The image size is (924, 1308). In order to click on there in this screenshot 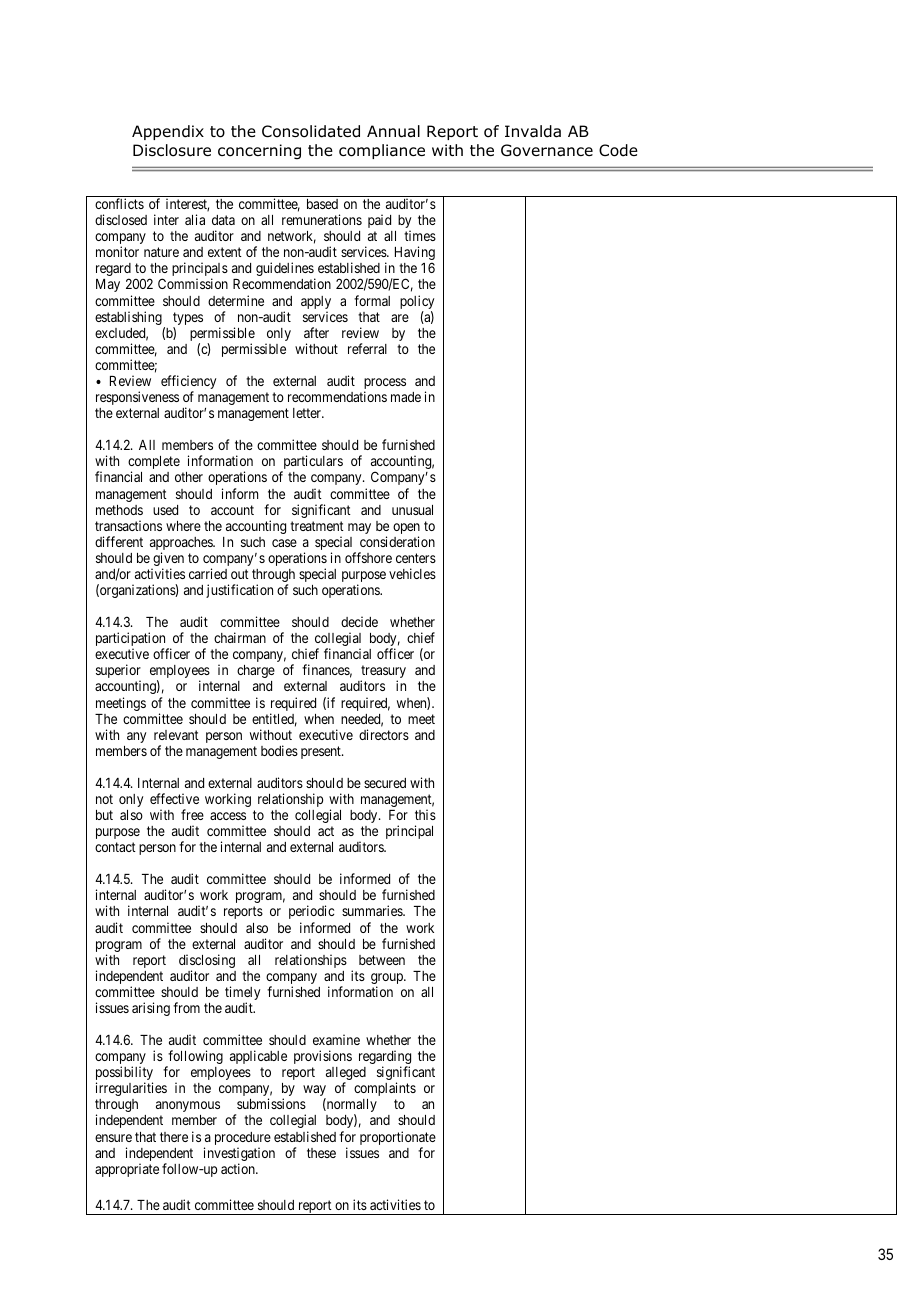, I will do `click(174, 1137)`.
